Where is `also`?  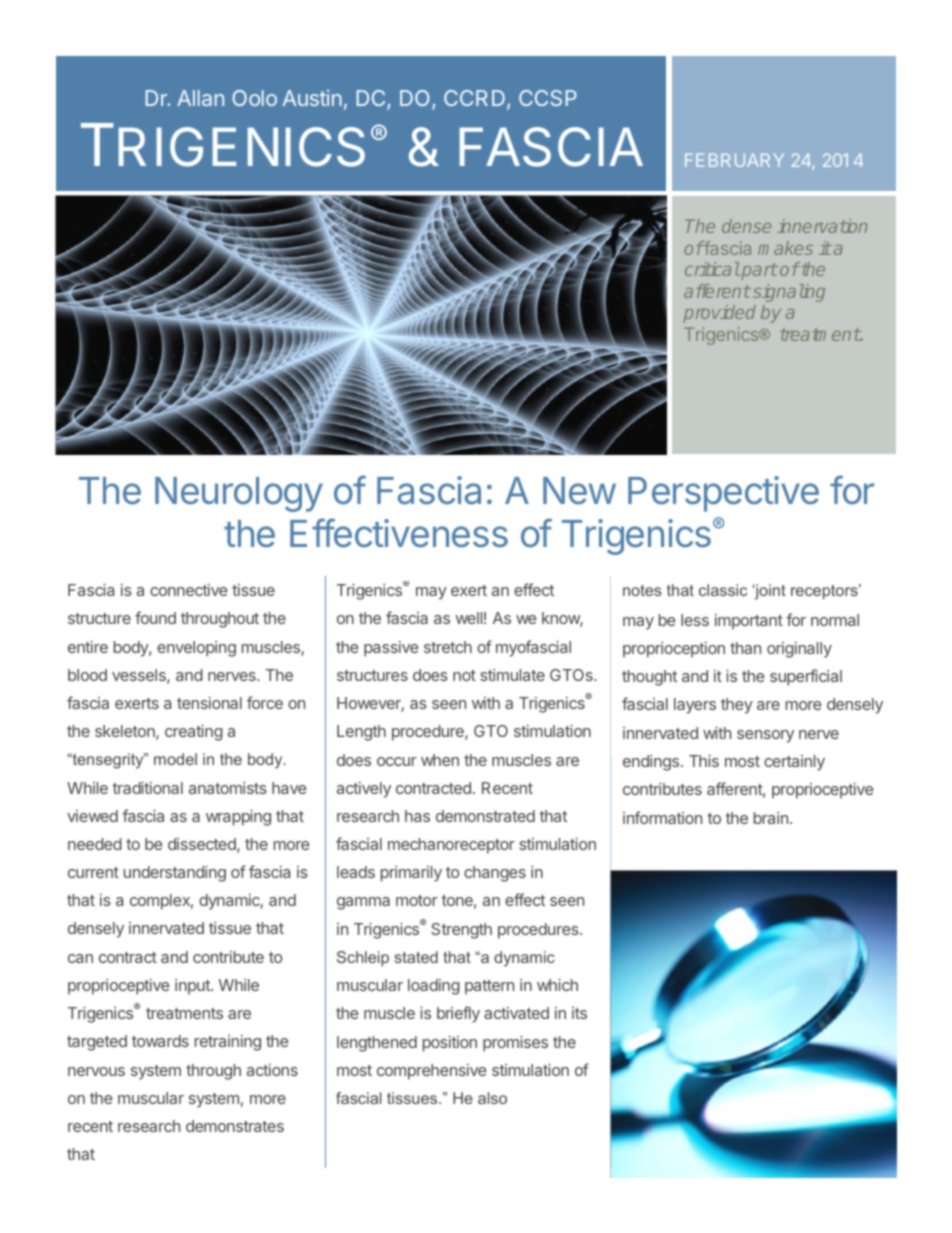 also is located at coordinates (492, 1098).
